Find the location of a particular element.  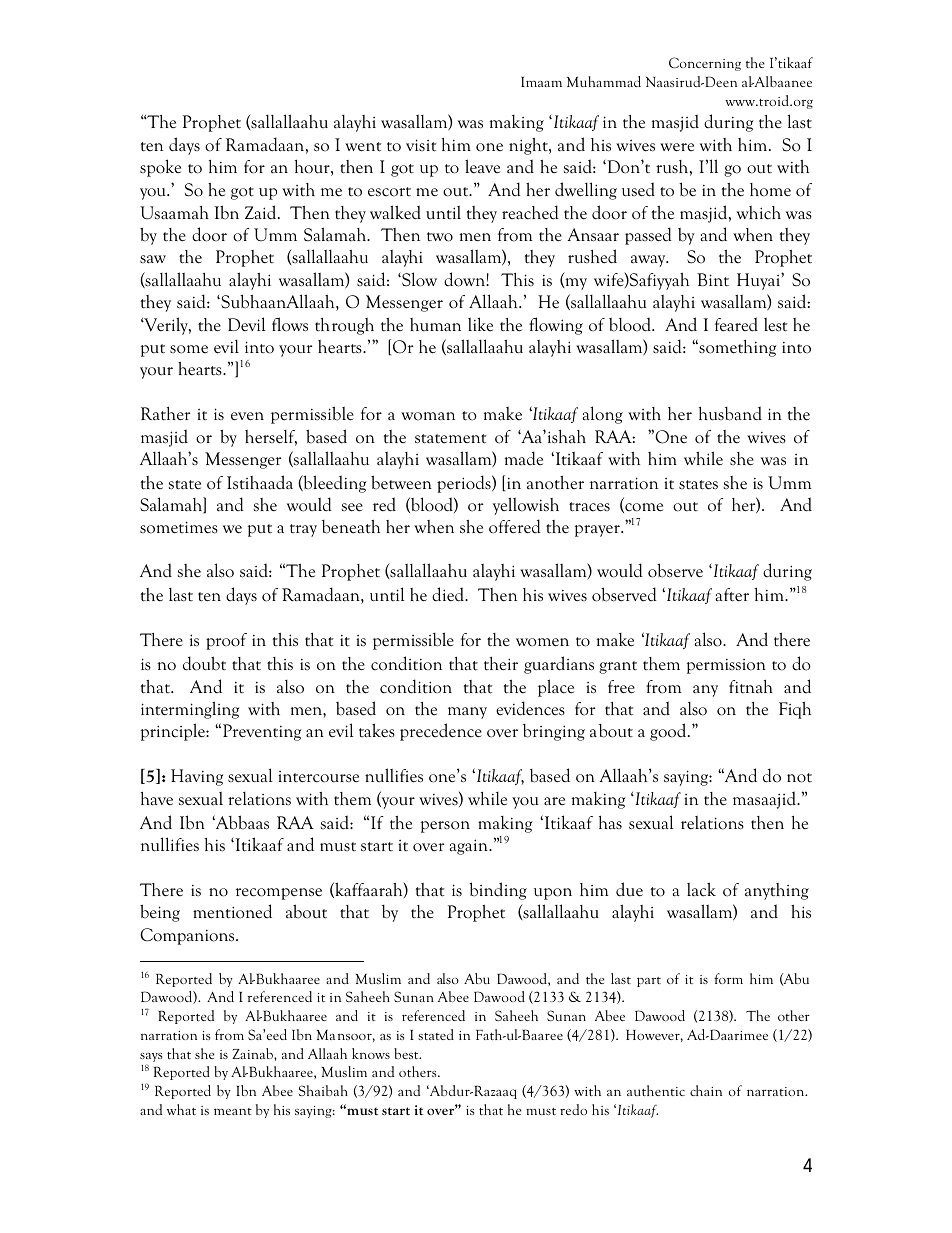

like is located at coordinates (480, 324).
